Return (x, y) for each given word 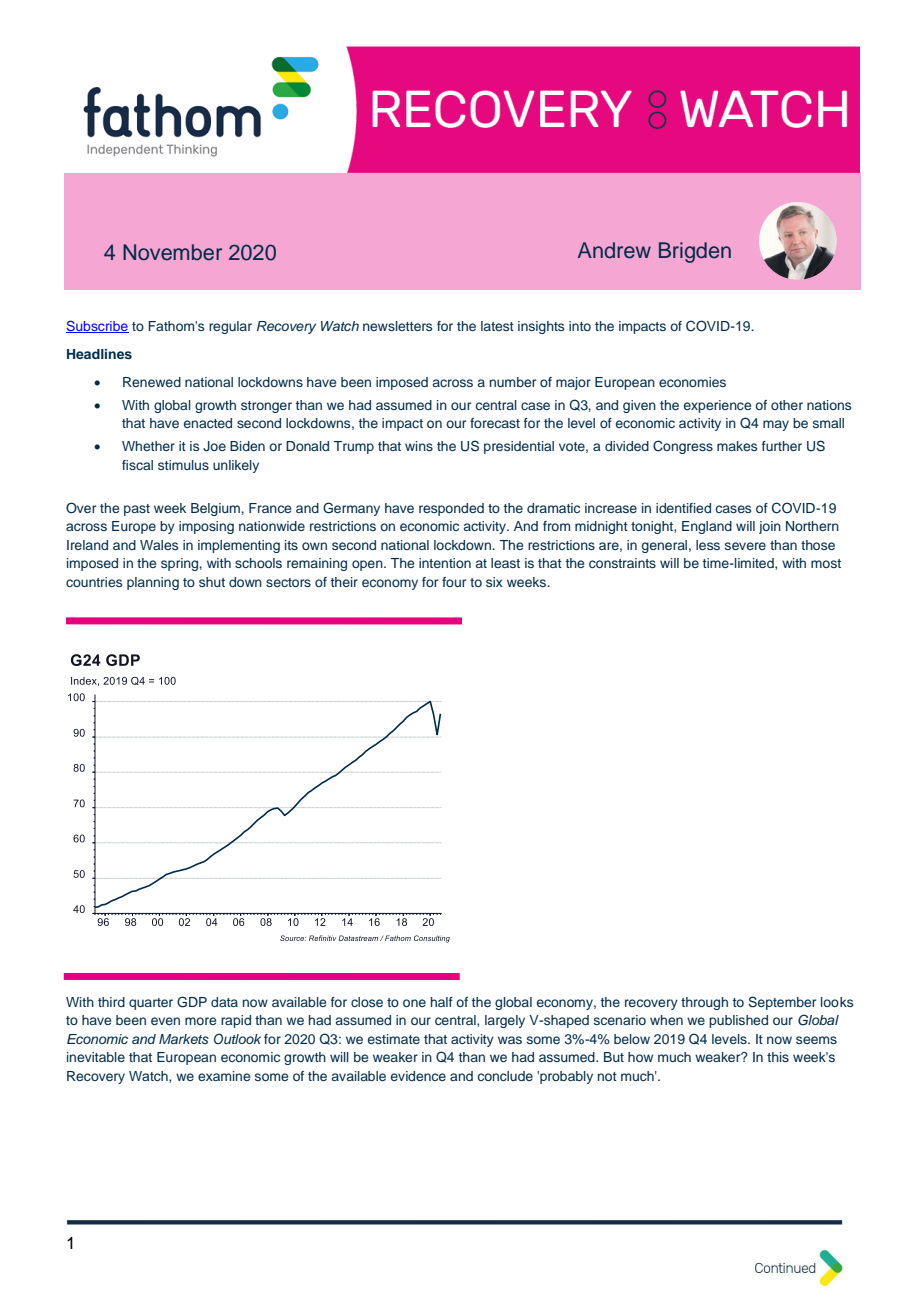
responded (451, 509)
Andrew (614, 250)
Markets (184, 1039)
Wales (159, 545)
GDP (192, 1002)
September (782, 1003)
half (442, 1002)
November (172, 252)
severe (745, 546)
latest (497, 326)
